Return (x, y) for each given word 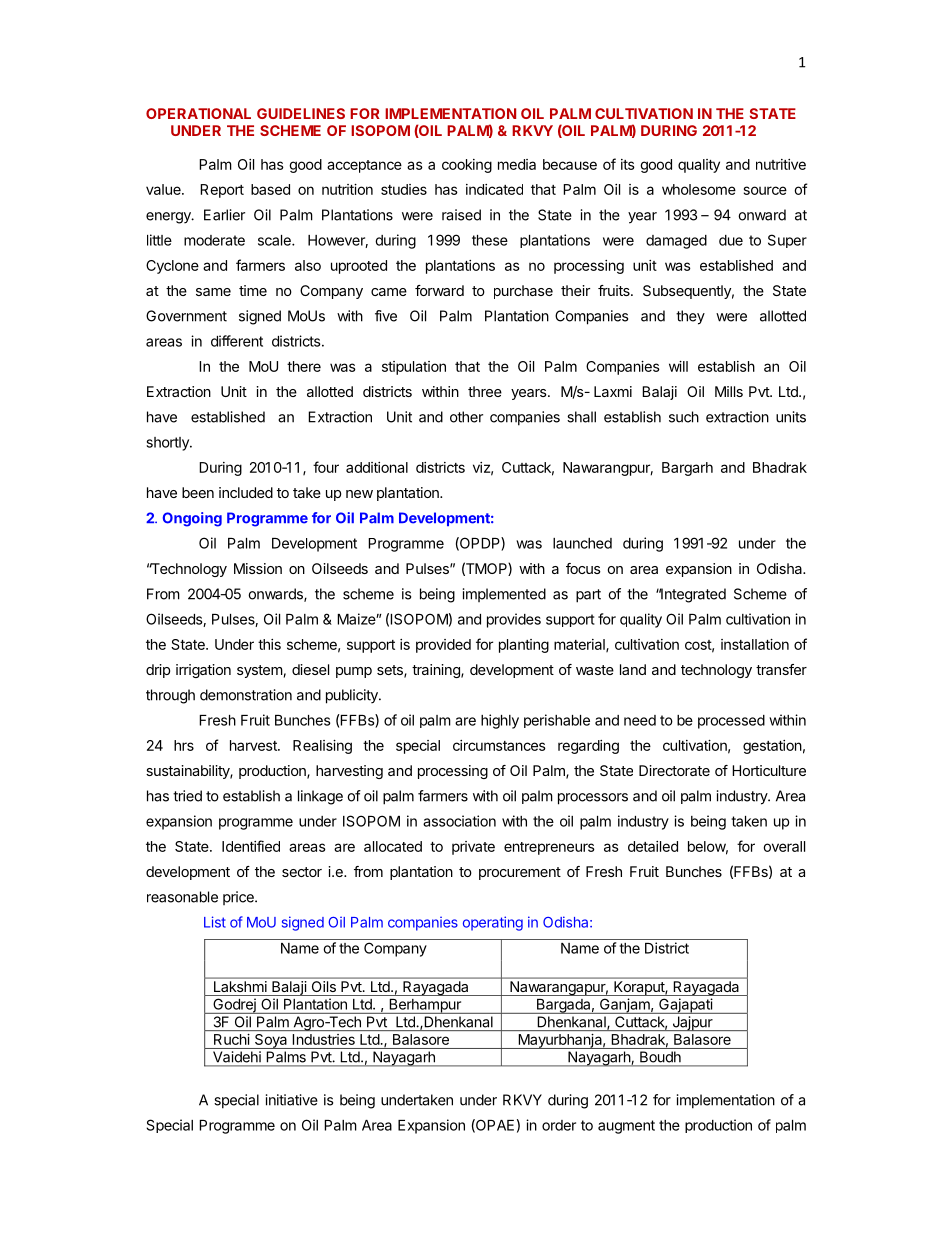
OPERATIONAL (198, 113)
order (559, 1125)
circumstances (499, 745)
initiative (292, 1100)
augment (626, 1127)
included (246, 492)
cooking (467, 166)
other (466, 417)
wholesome (699, 189)
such (684, 417)
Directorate (674, 770)
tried (187, 796)
